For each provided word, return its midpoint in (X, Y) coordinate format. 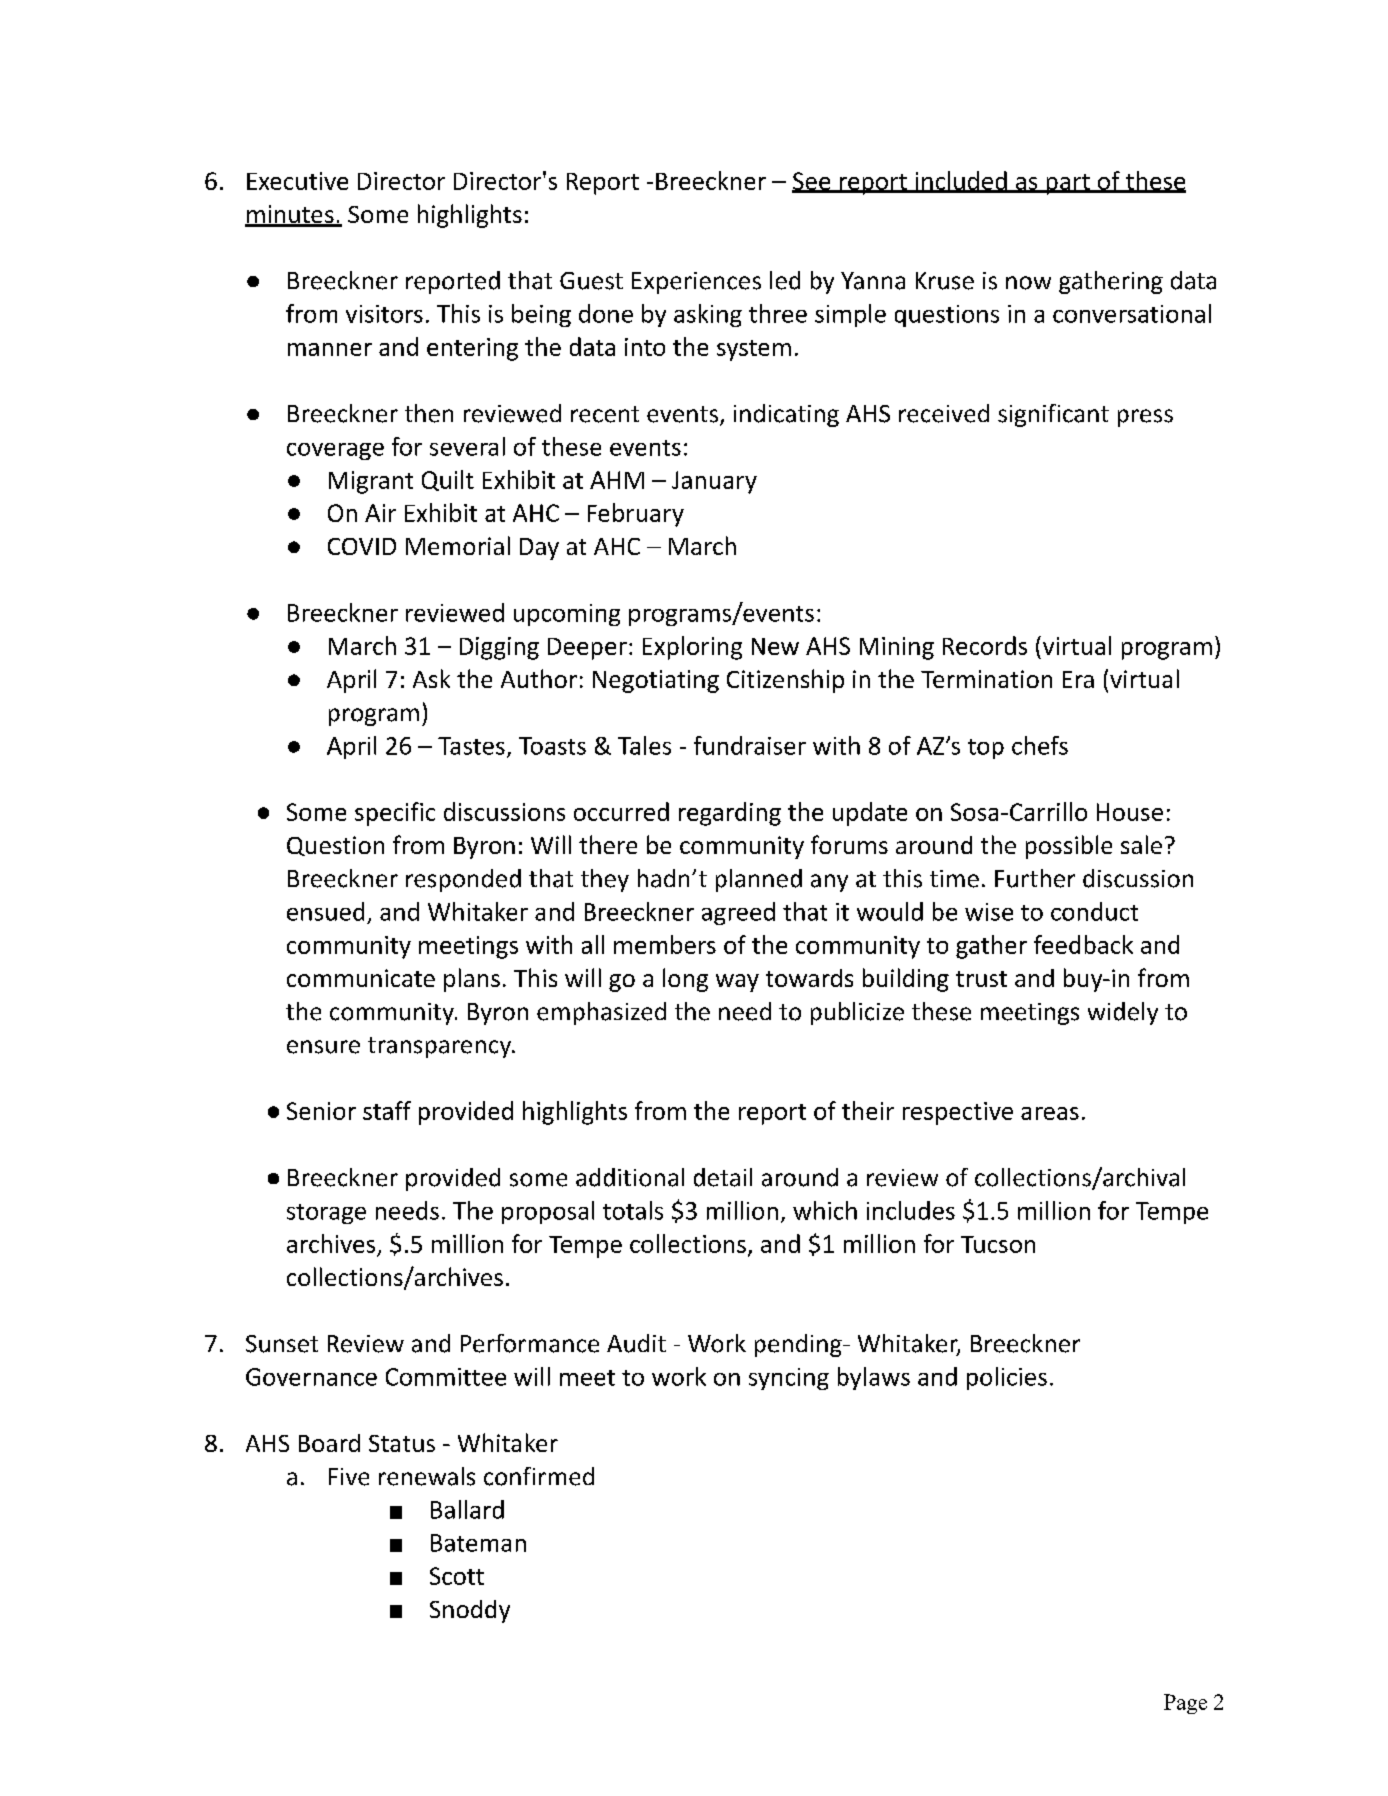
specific (395, 814)
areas (1050, 1113)
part (1068, 184)
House (1130, 812)
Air (380, 513)
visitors (384, 314)
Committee (446, 1377)
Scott (457, 1576)
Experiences (696, 283)
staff (387, 1110)
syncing (789, 1379)
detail (723, 1177)
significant (1053, 415)
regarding (730, 814)
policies (1007, 1378)
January (714, 482)
